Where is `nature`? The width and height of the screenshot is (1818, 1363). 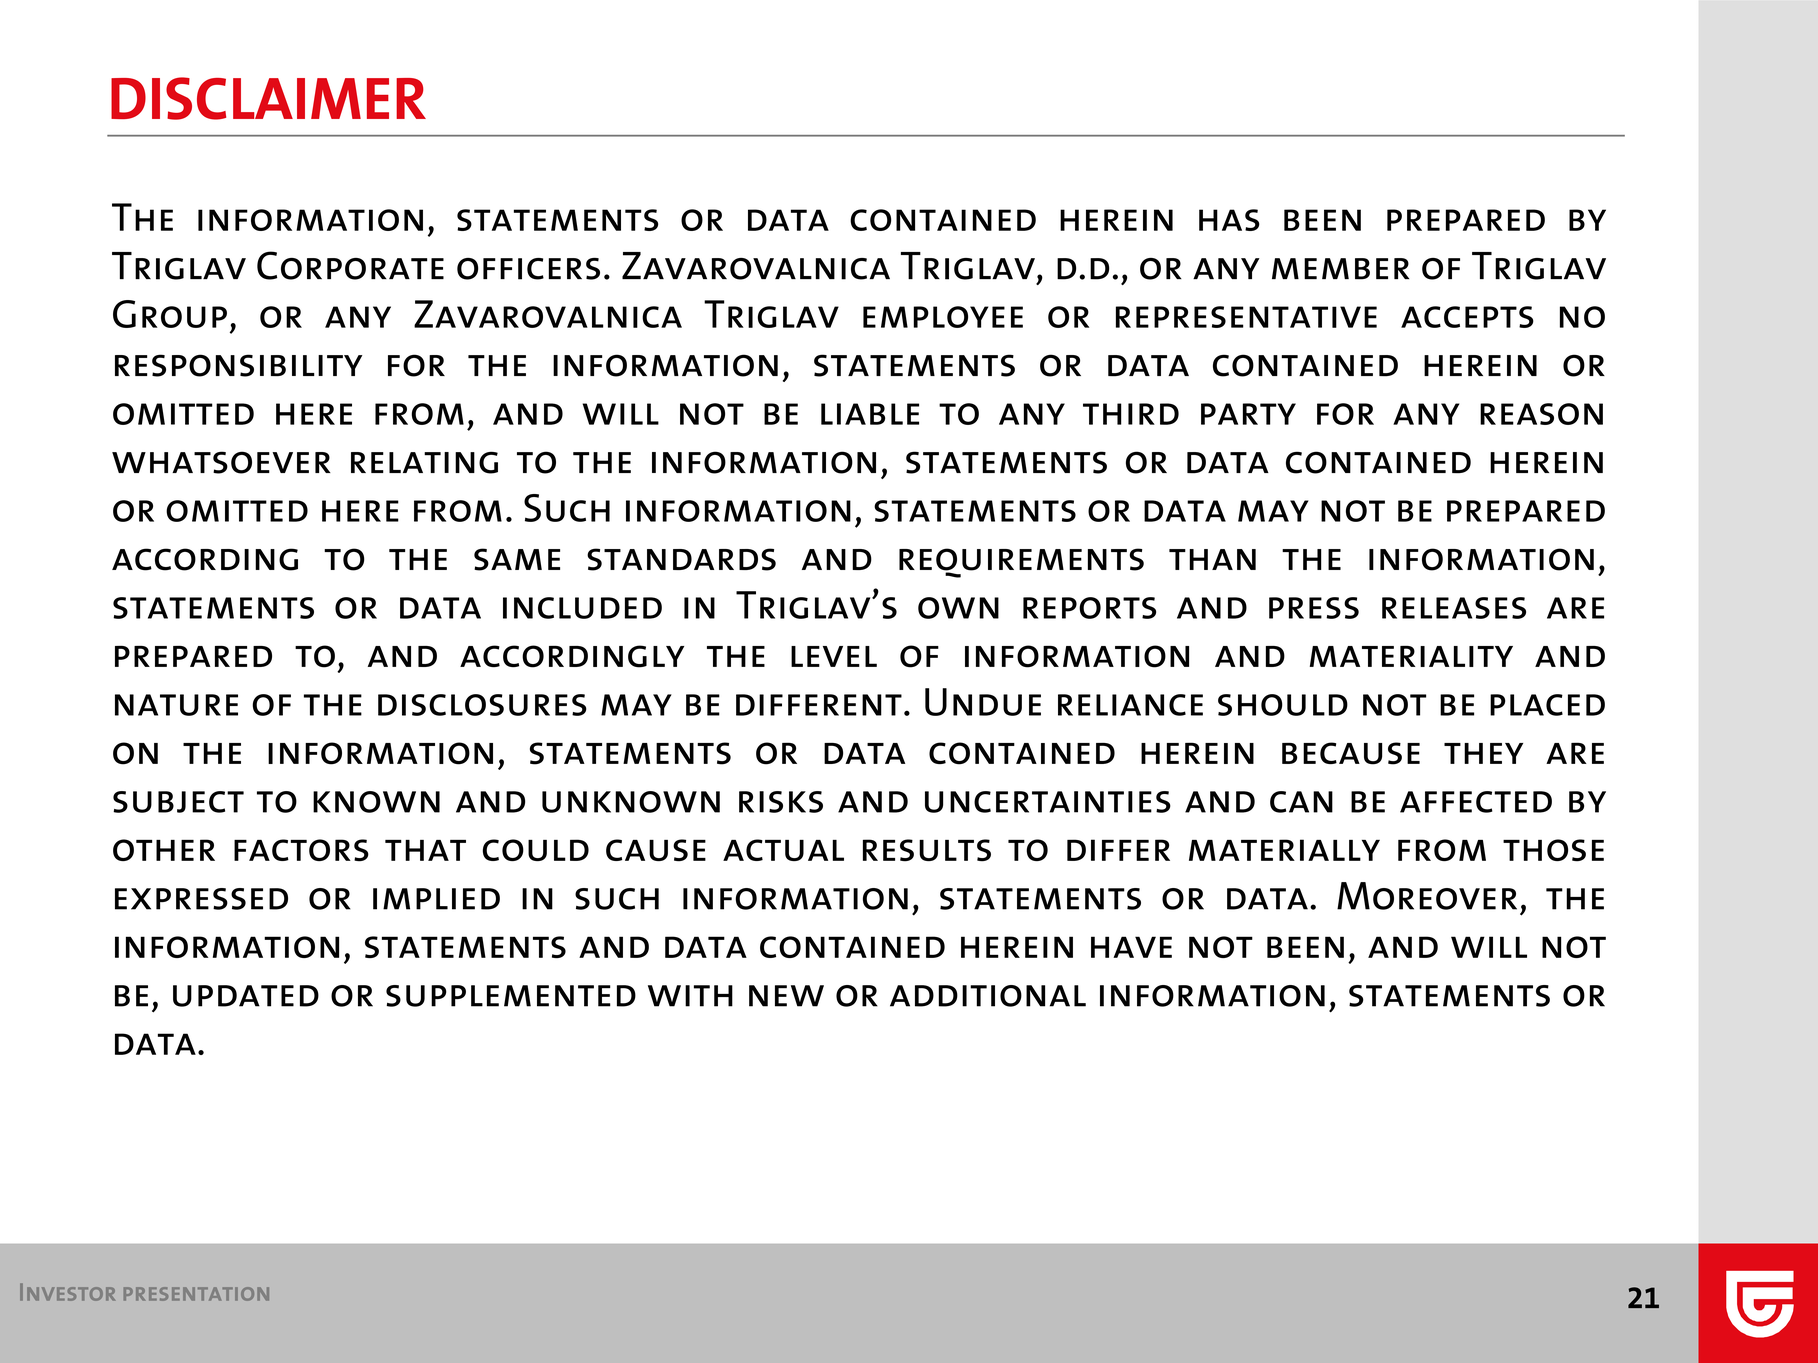 nature is located at coordinates (176, 705).
